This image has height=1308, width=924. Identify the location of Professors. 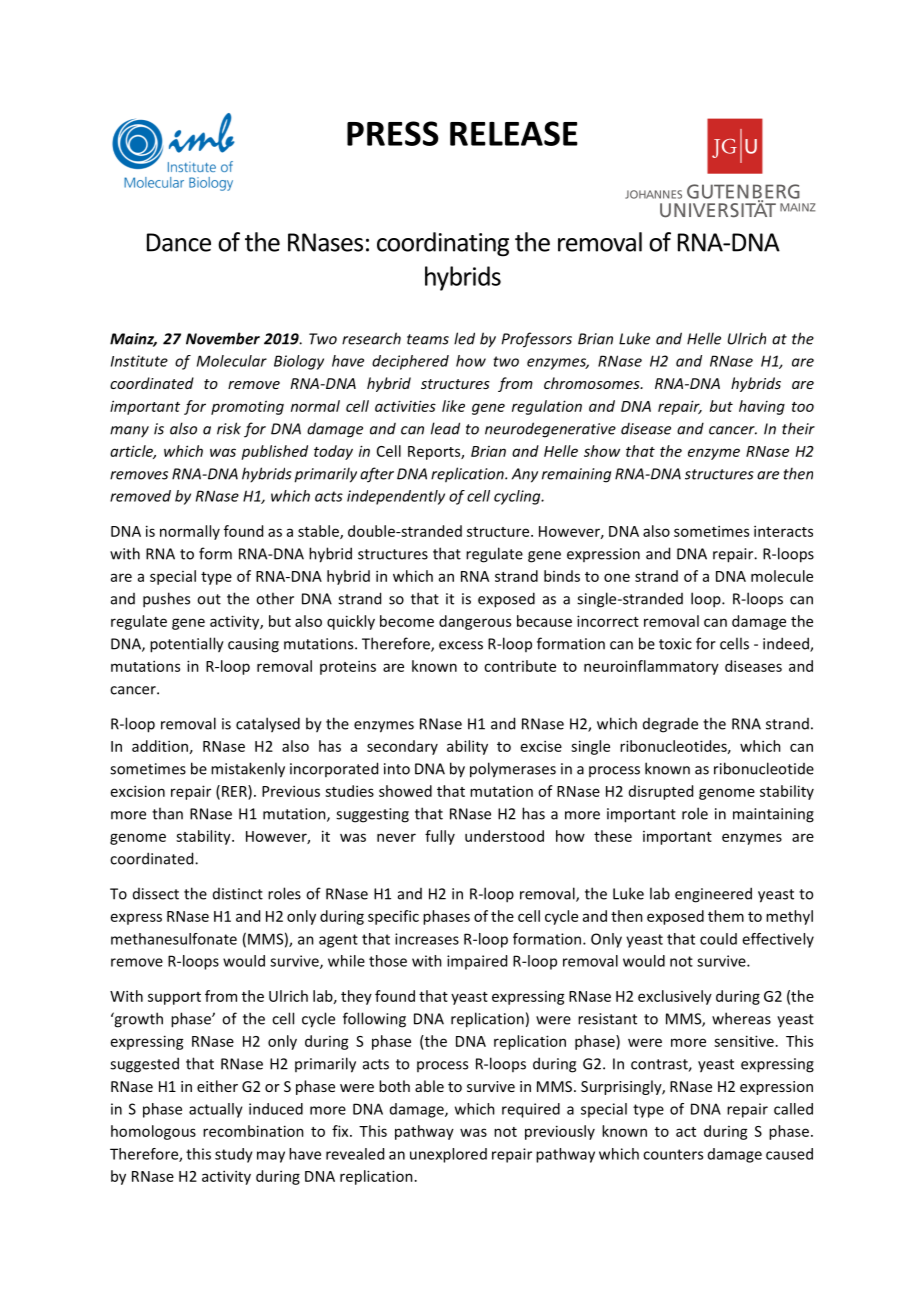
(537, 340).
